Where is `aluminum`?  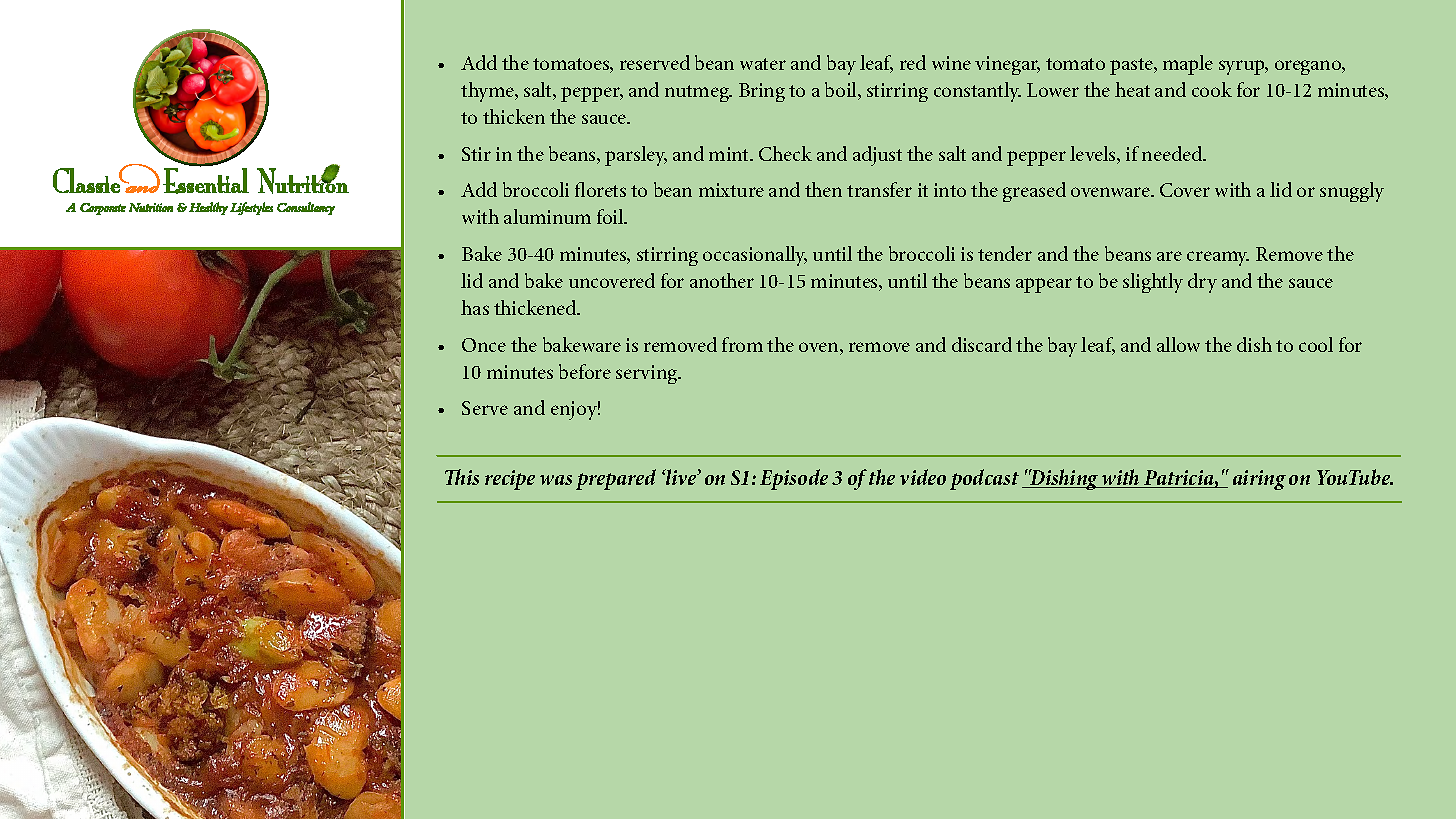 aluminum is located at coordinates (547, 216).
